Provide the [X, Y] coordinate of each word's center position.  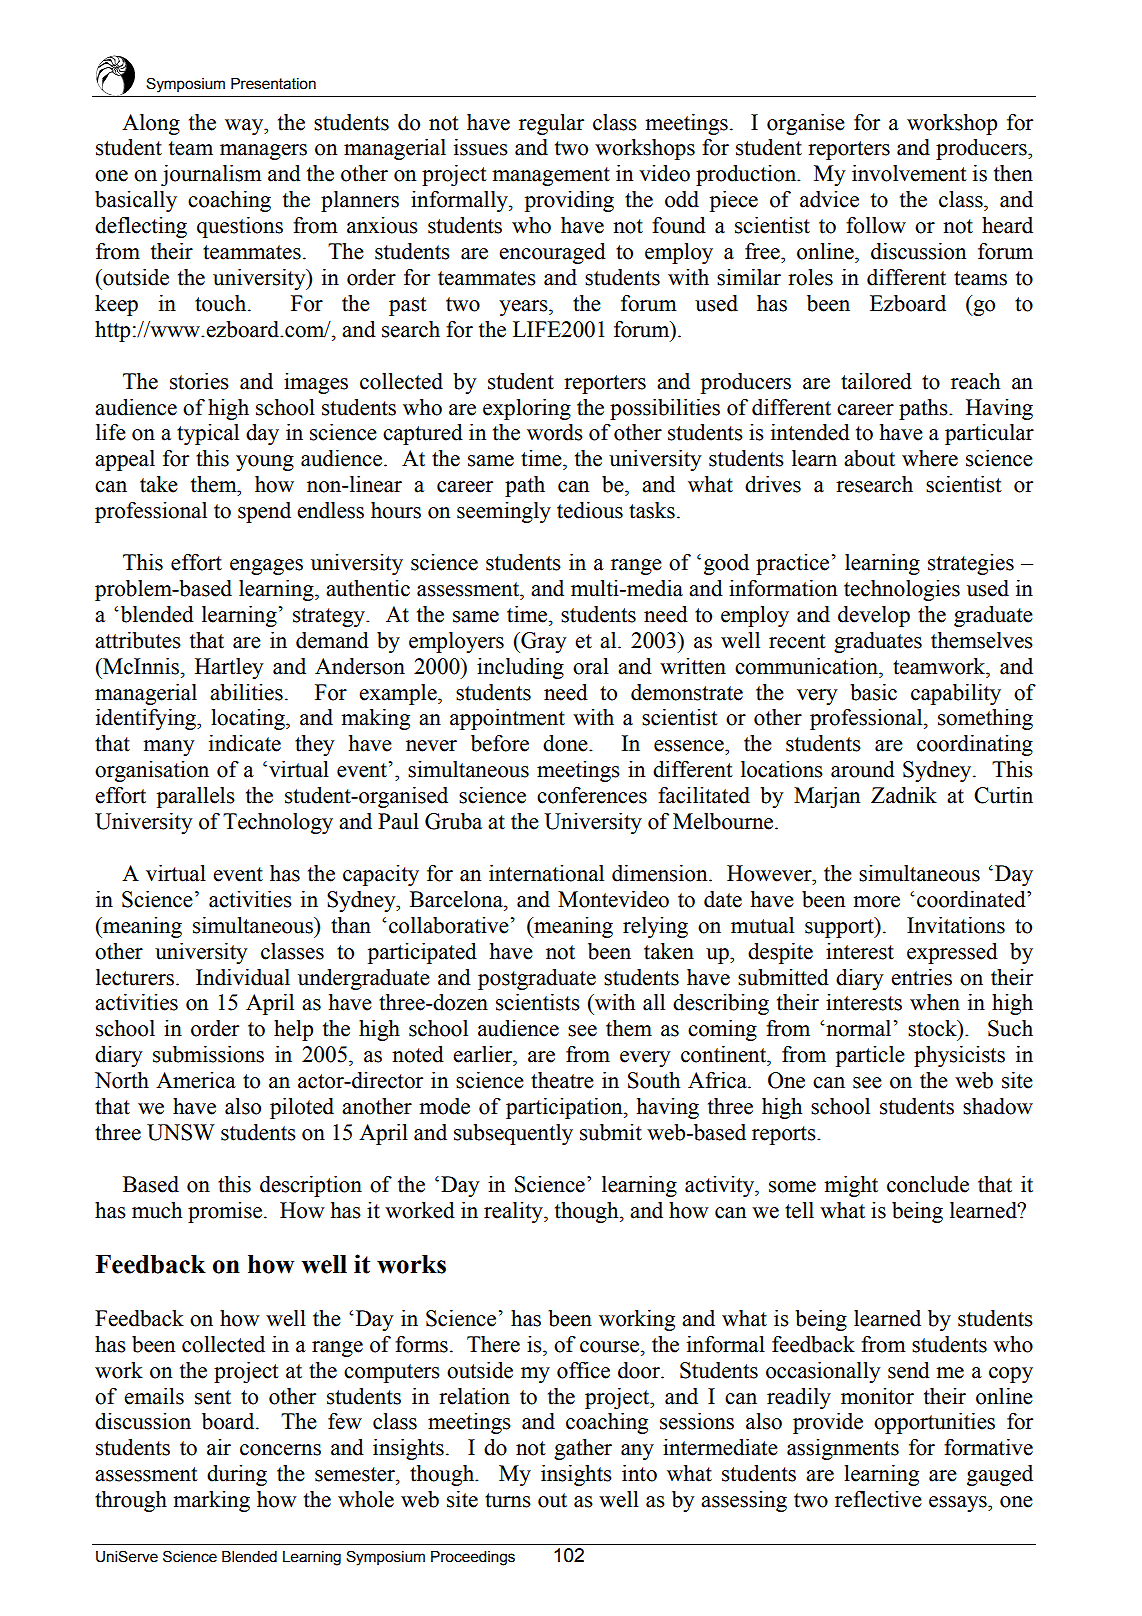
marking [211, 1501]
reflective [878, 1499]
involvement [909, 173]
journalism [211, 175]
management [551, 176]
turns [508, 1500]
